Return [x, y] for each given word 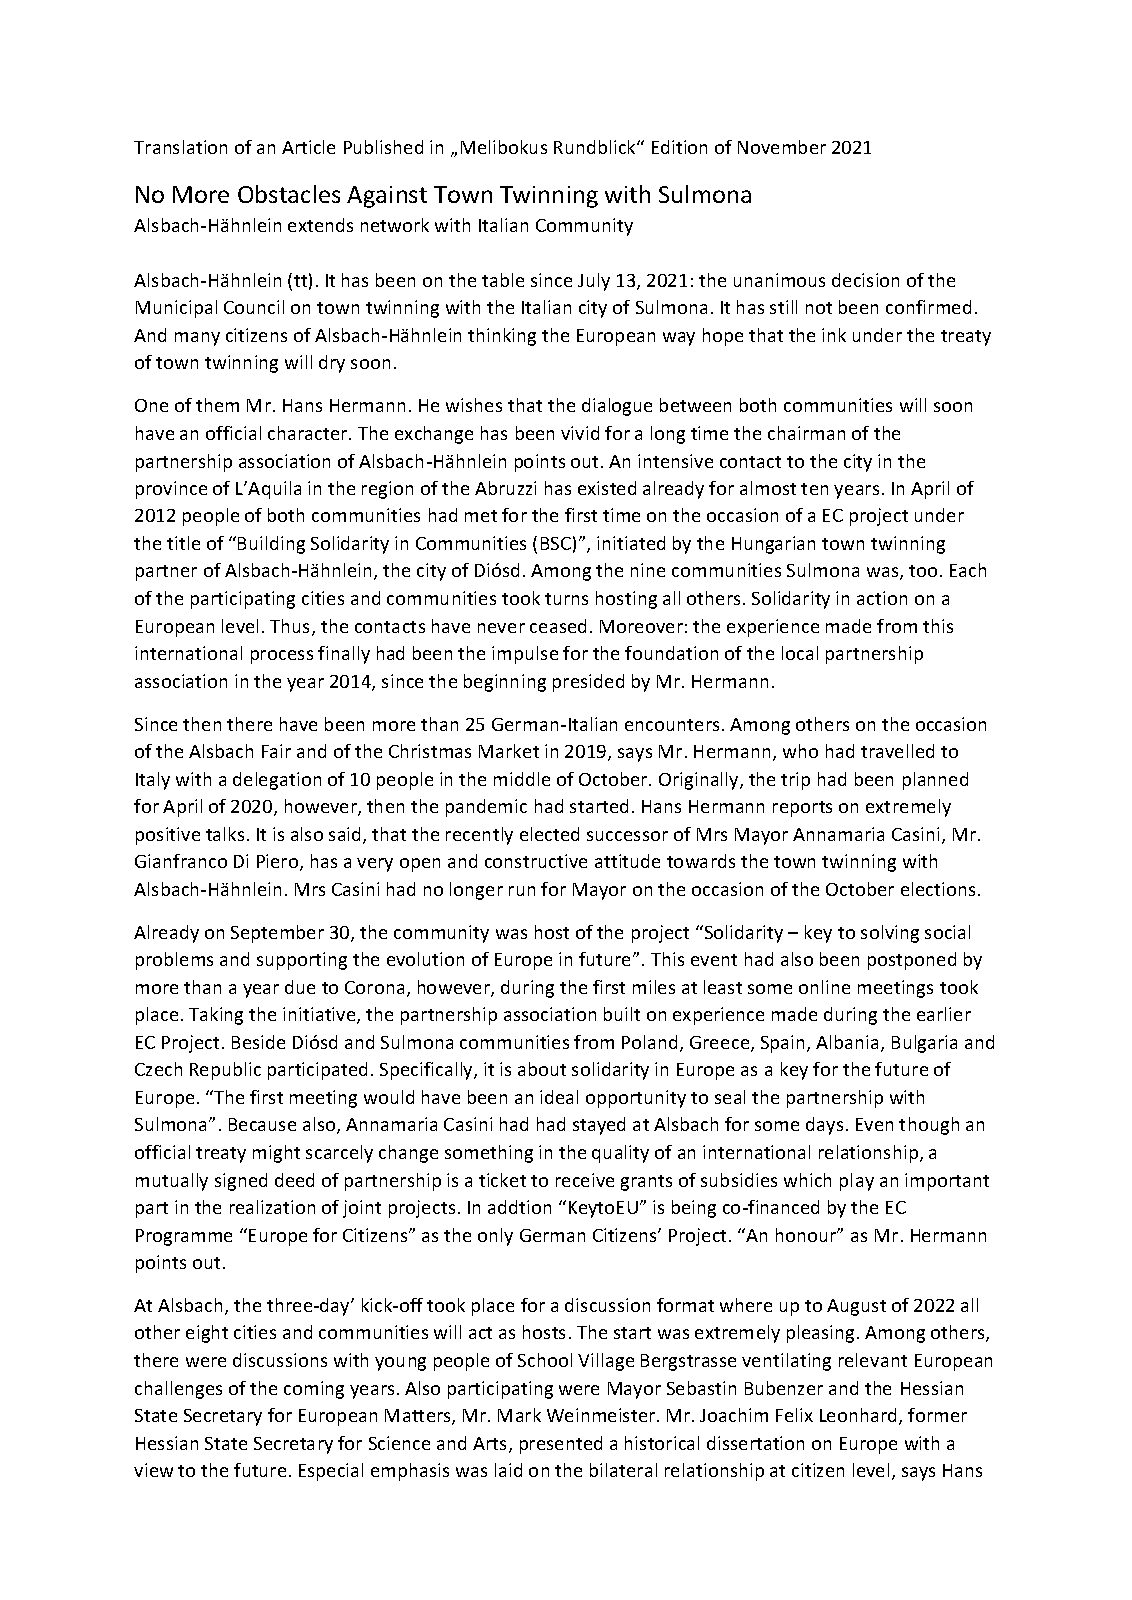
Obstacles [289, 194]
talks [225, 834]
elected [549, 834]
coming [314, 1390]
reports [802, 809]
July [594, 282]
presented [561, 1445]
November [782, 147]
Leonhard [858, 1415]
